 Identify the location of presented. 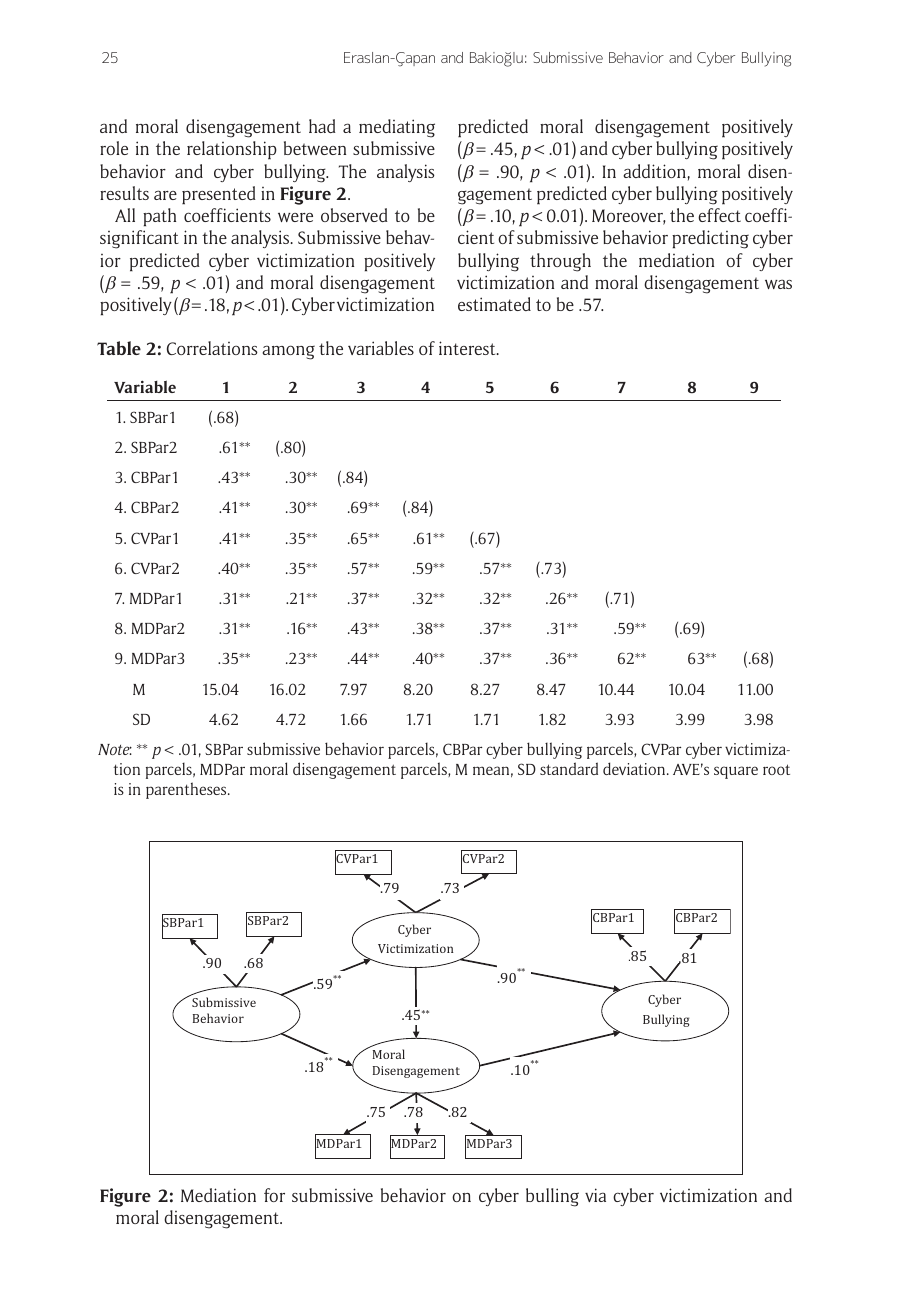
(219, 195).
